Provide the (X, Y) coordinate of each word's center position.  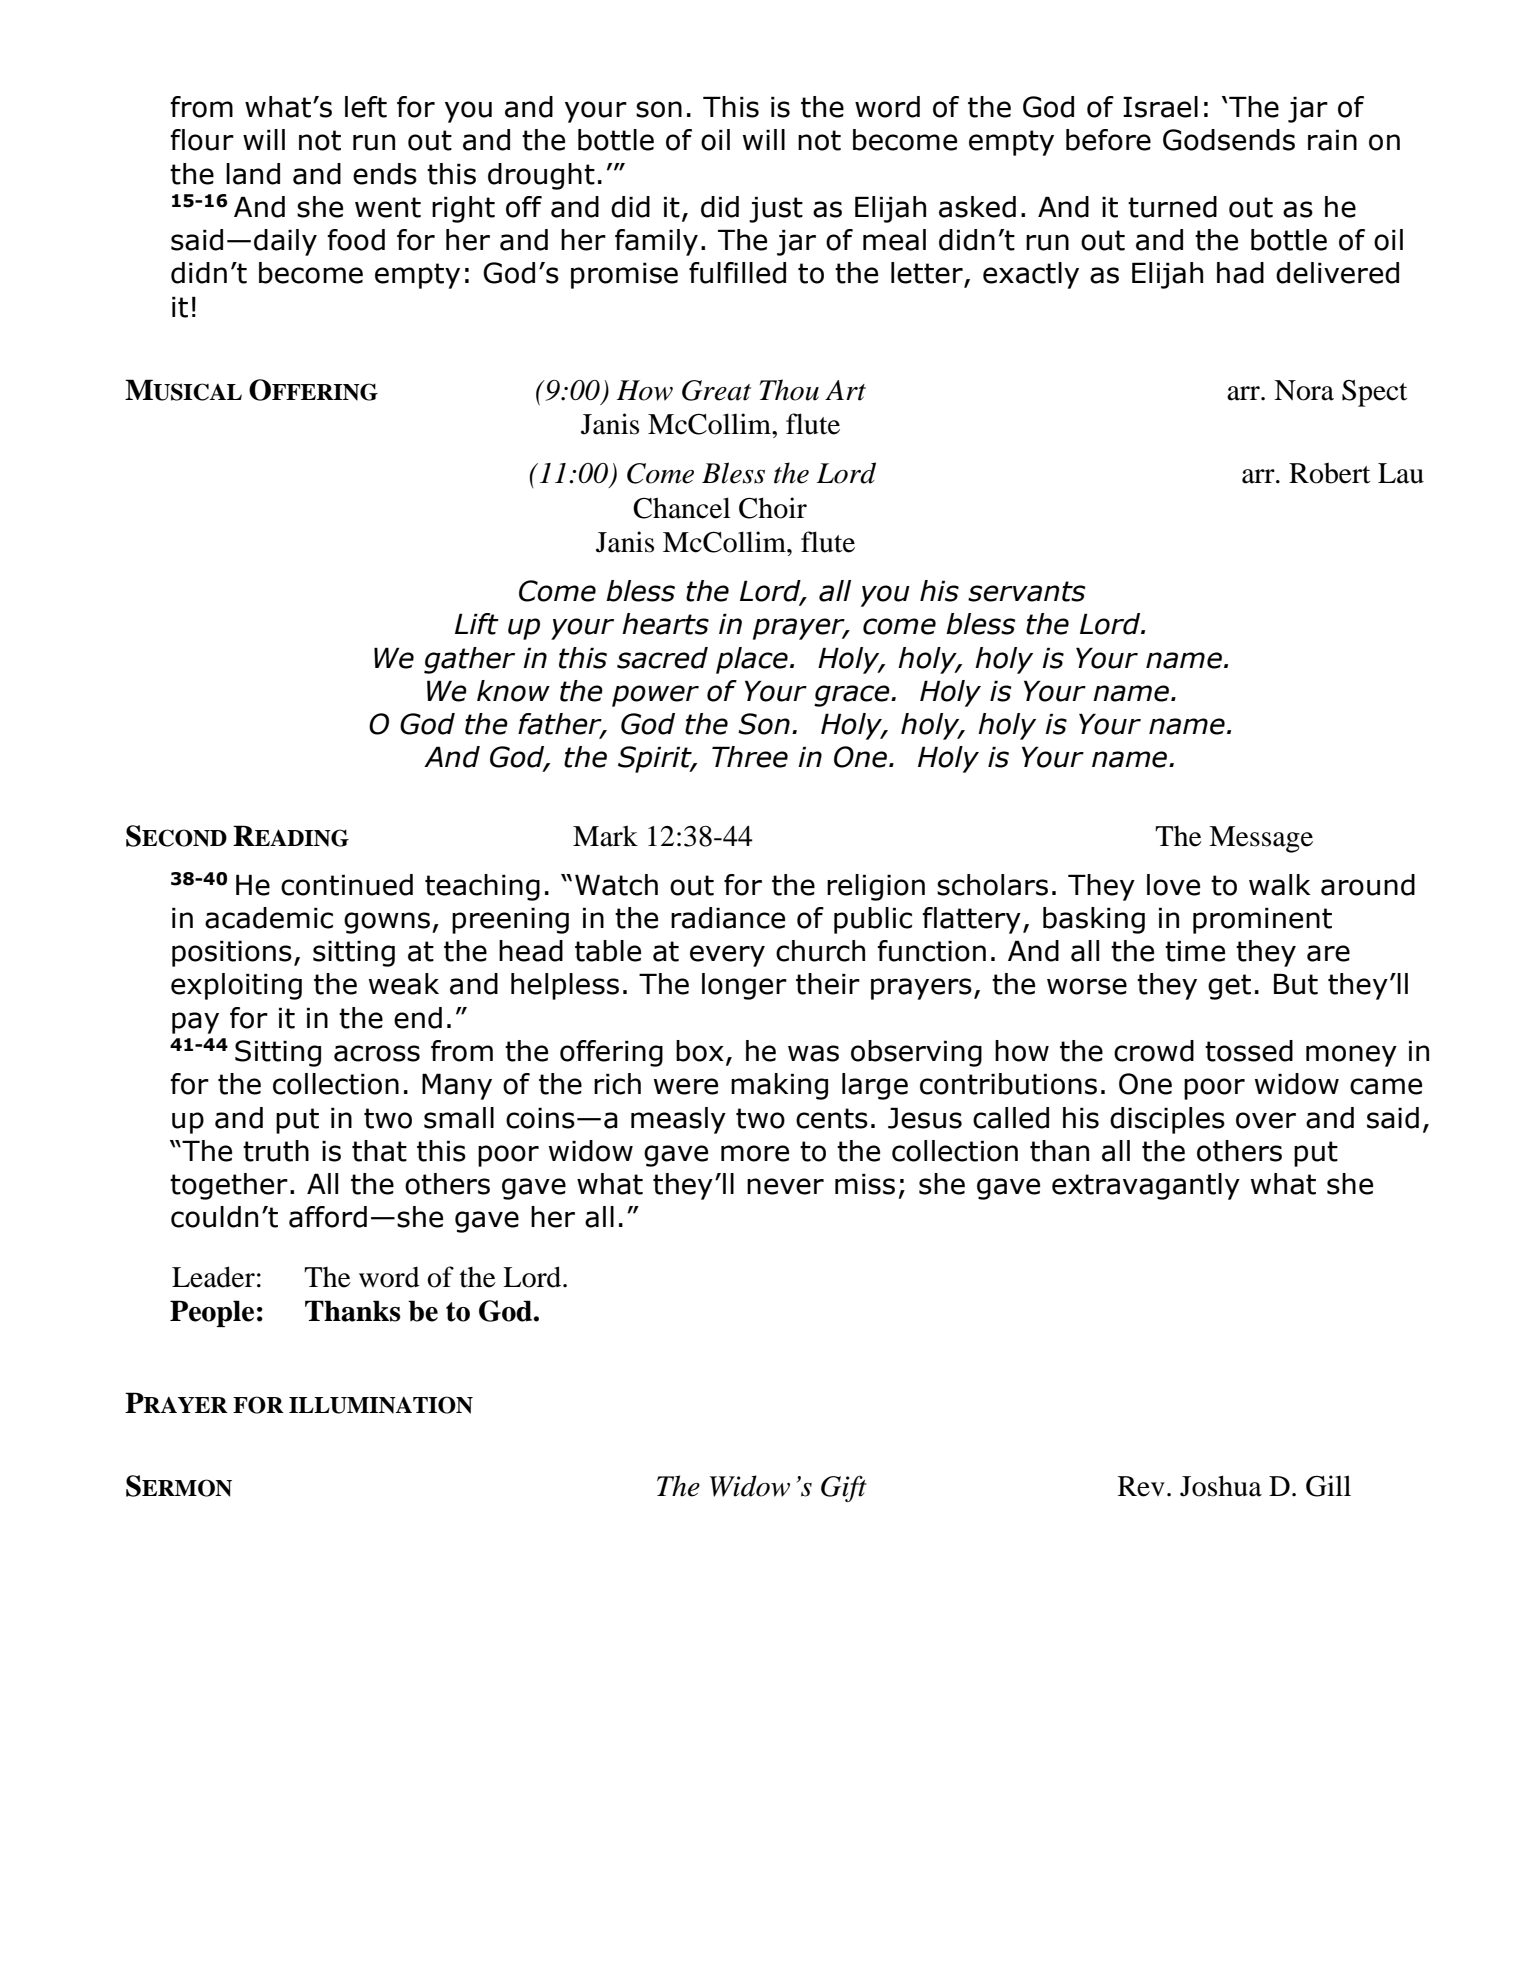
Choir (773, 508)
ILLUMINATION (381, 1405)
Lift (477, 624)
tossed (1249, 1051)
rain (1332, 140)
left (366, 107)
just (776, 209)
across (377, 1053)
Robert (1329, 473)
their (828, 984)
